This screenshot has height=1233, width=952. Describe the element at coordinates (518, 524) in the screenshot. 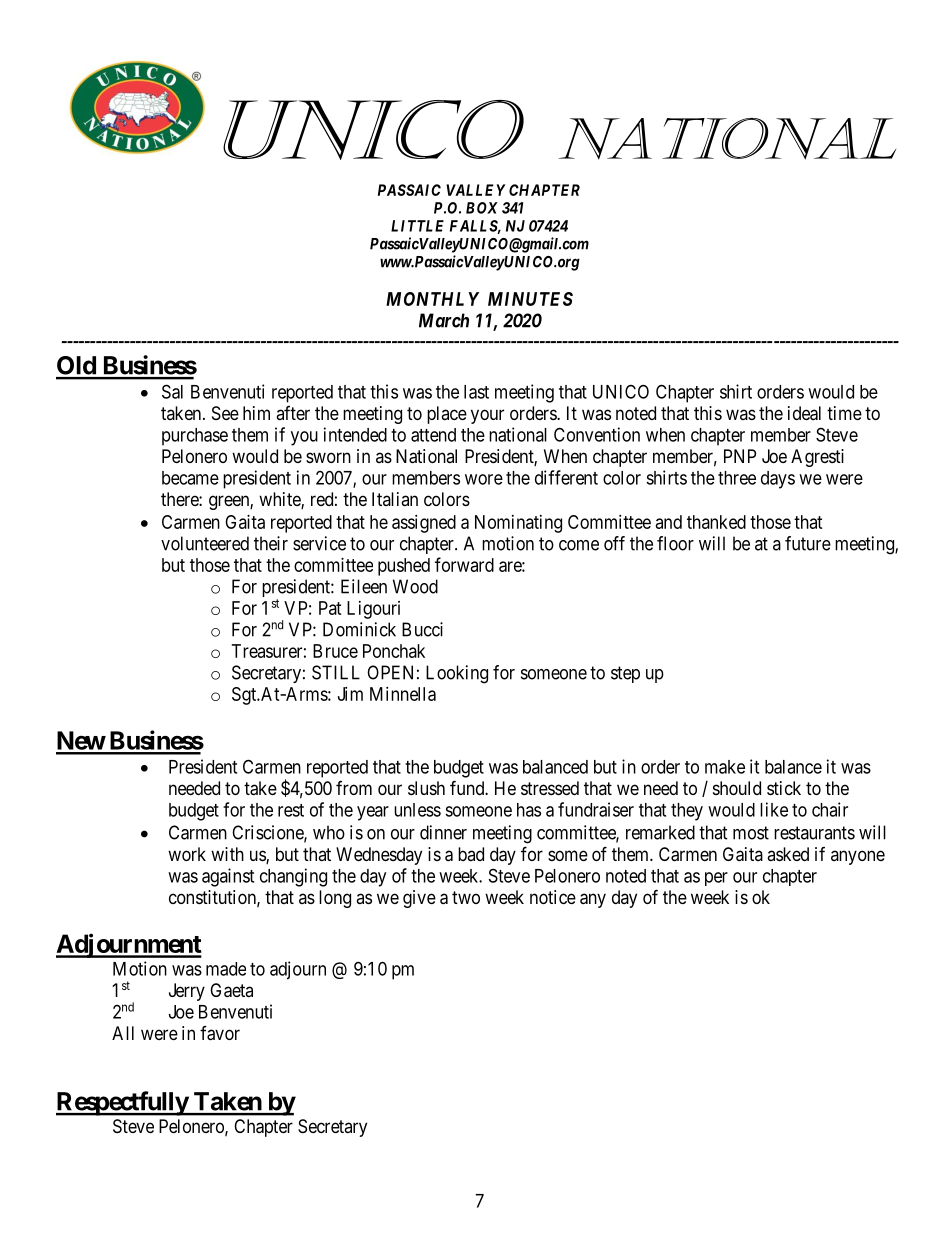

I see `Nominating` at that location.
